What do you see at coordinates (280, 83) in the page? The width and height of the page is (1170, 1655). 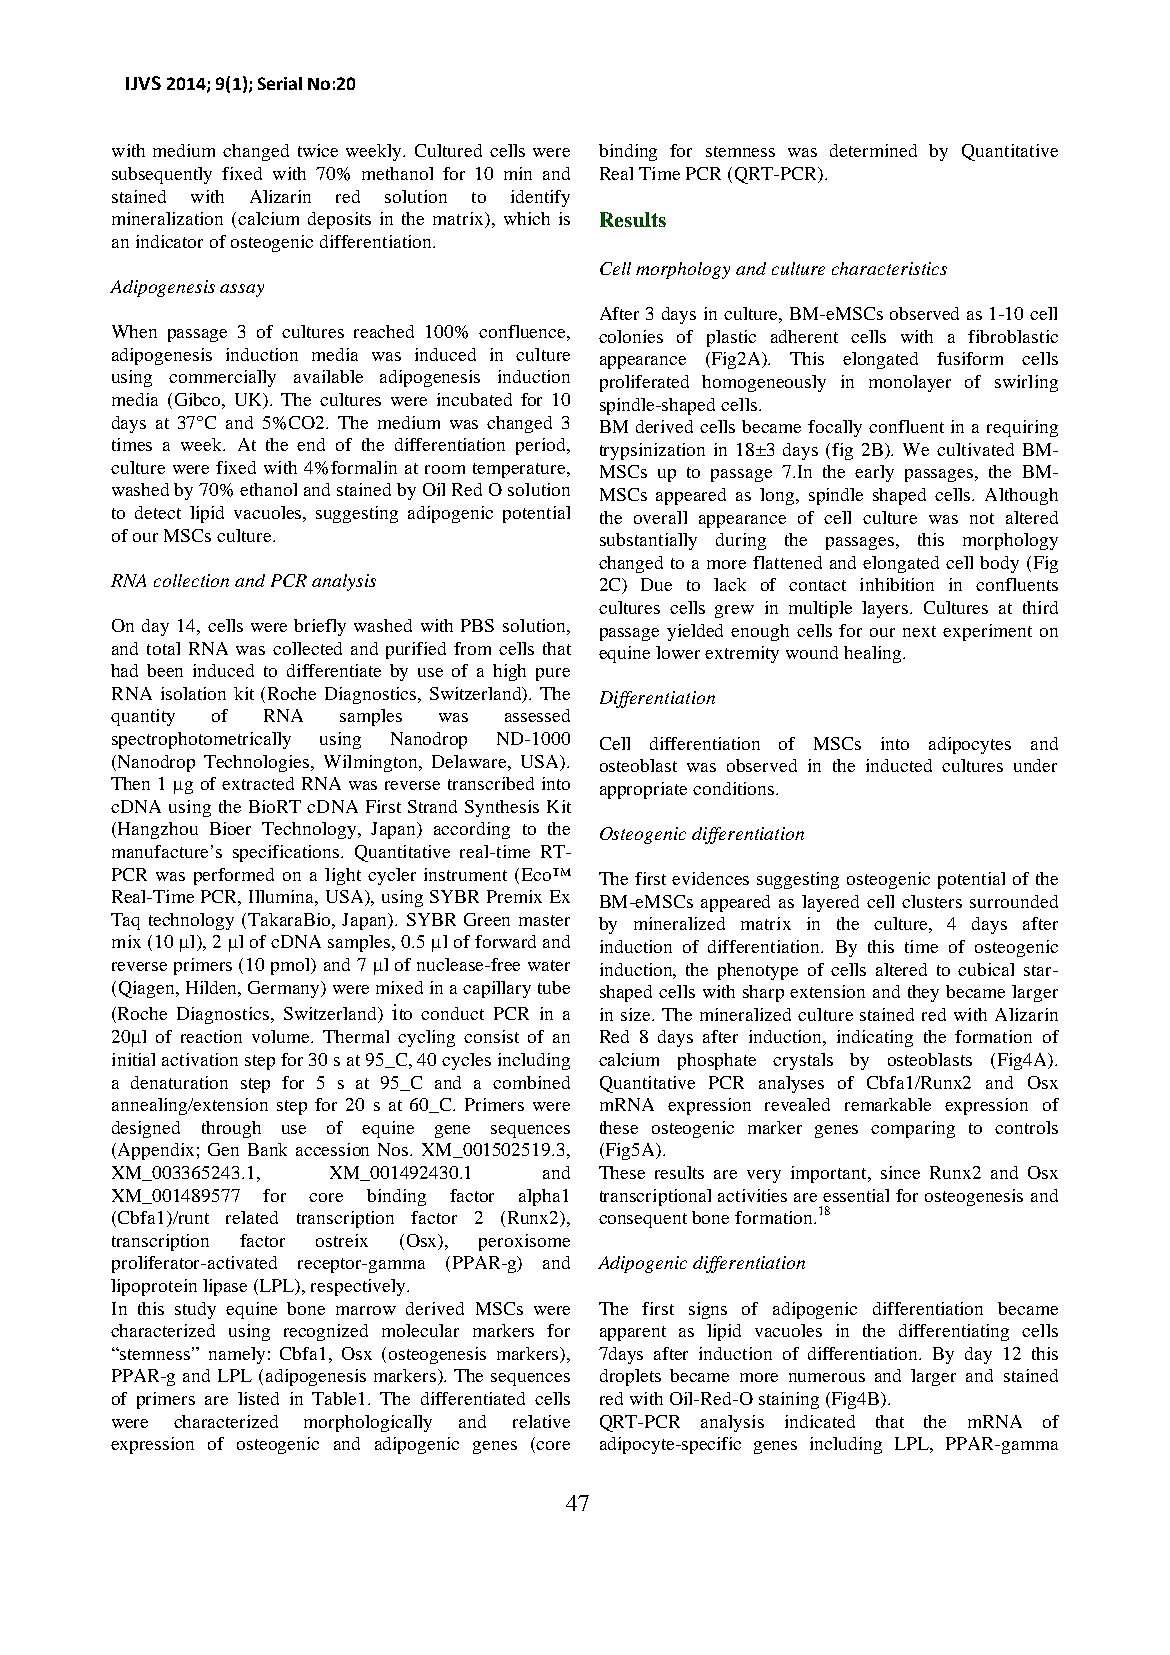 I see `Serial` at bounding box center [280, 83].
